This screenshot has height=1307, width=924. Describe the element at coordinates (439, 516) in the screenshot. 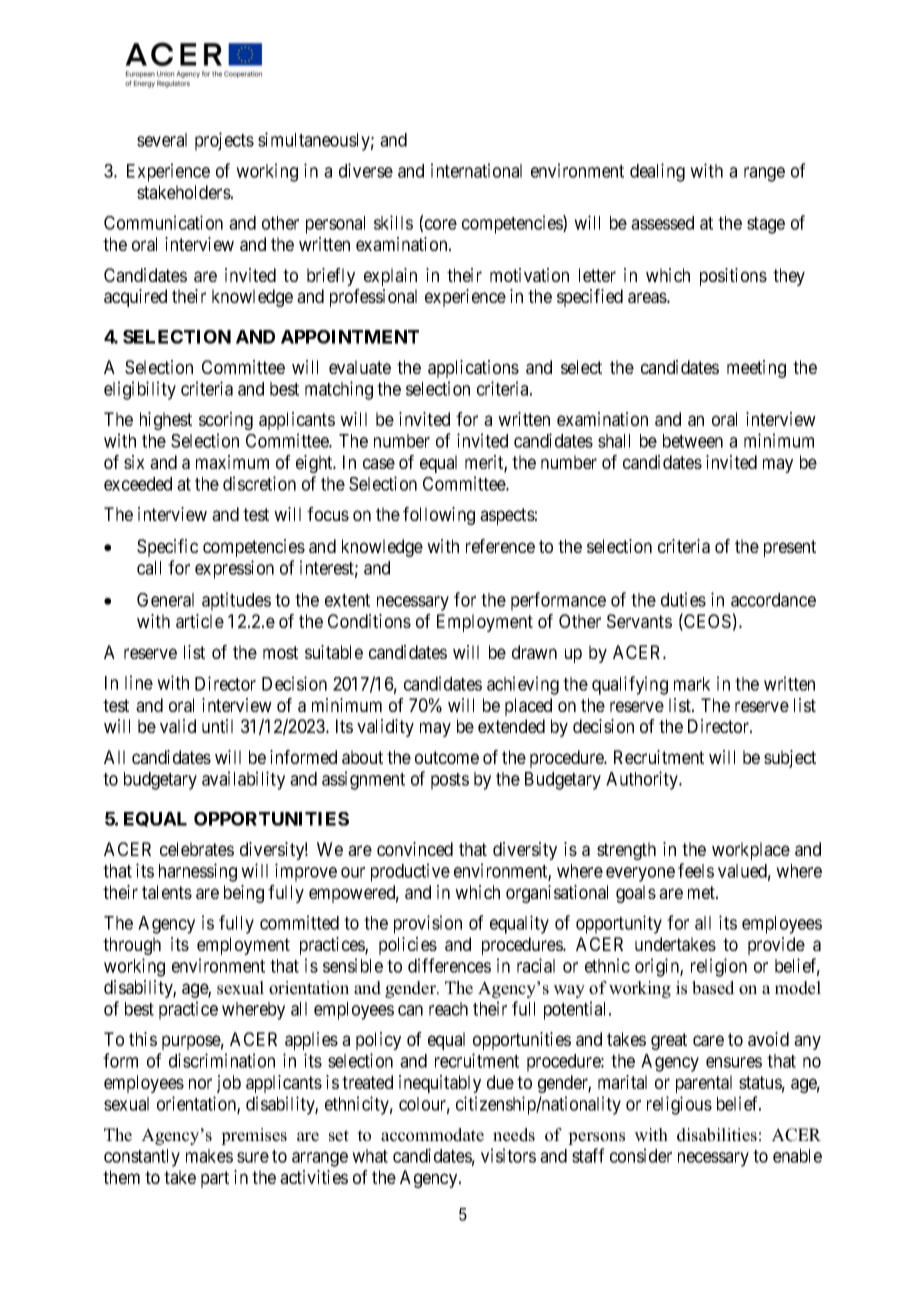

I see `following` at that location.
